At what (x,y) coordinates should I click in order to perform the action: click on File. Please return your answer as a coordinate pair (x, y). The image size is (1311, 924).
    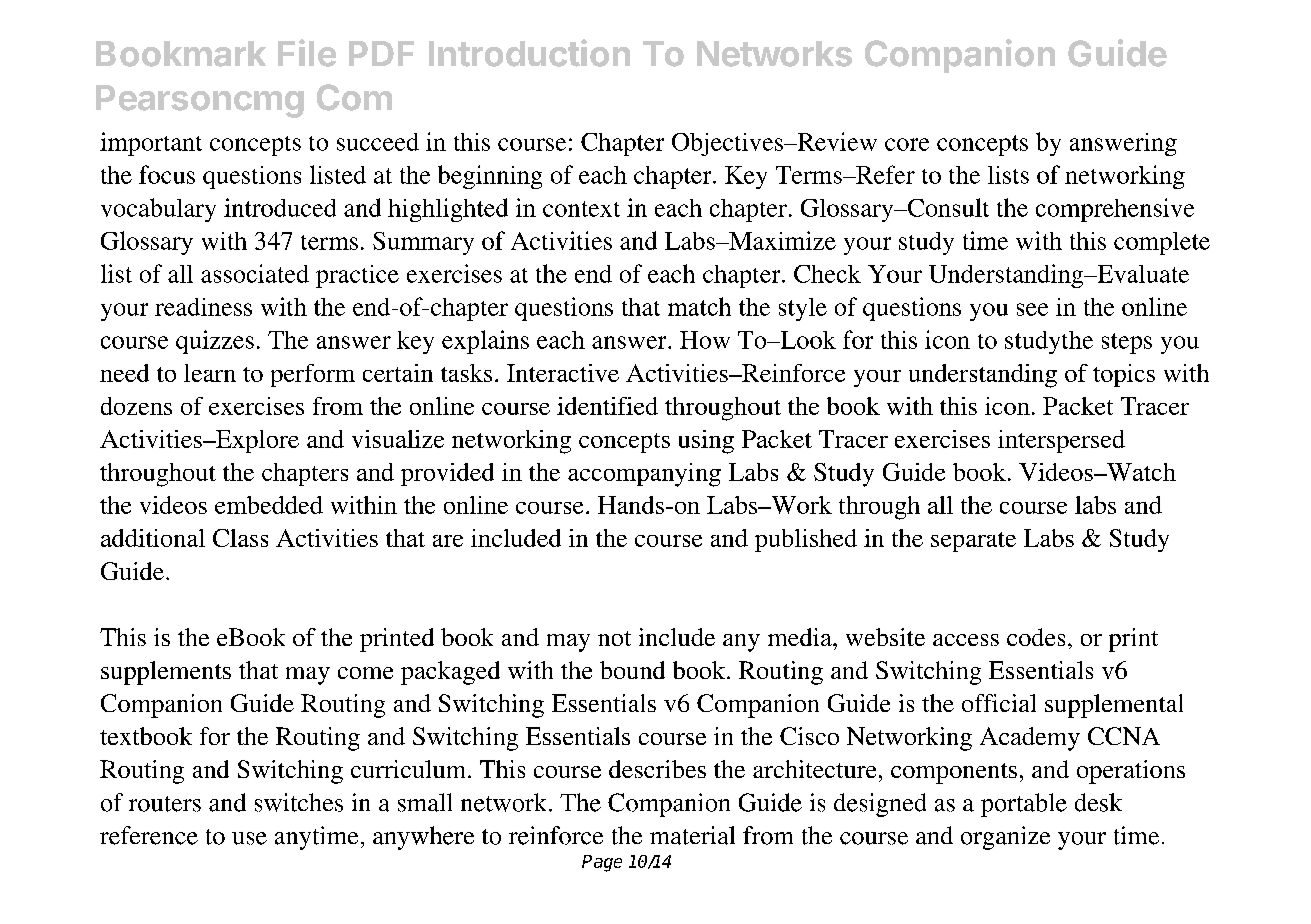
    Looking at the image, I should click on (307, 53).
